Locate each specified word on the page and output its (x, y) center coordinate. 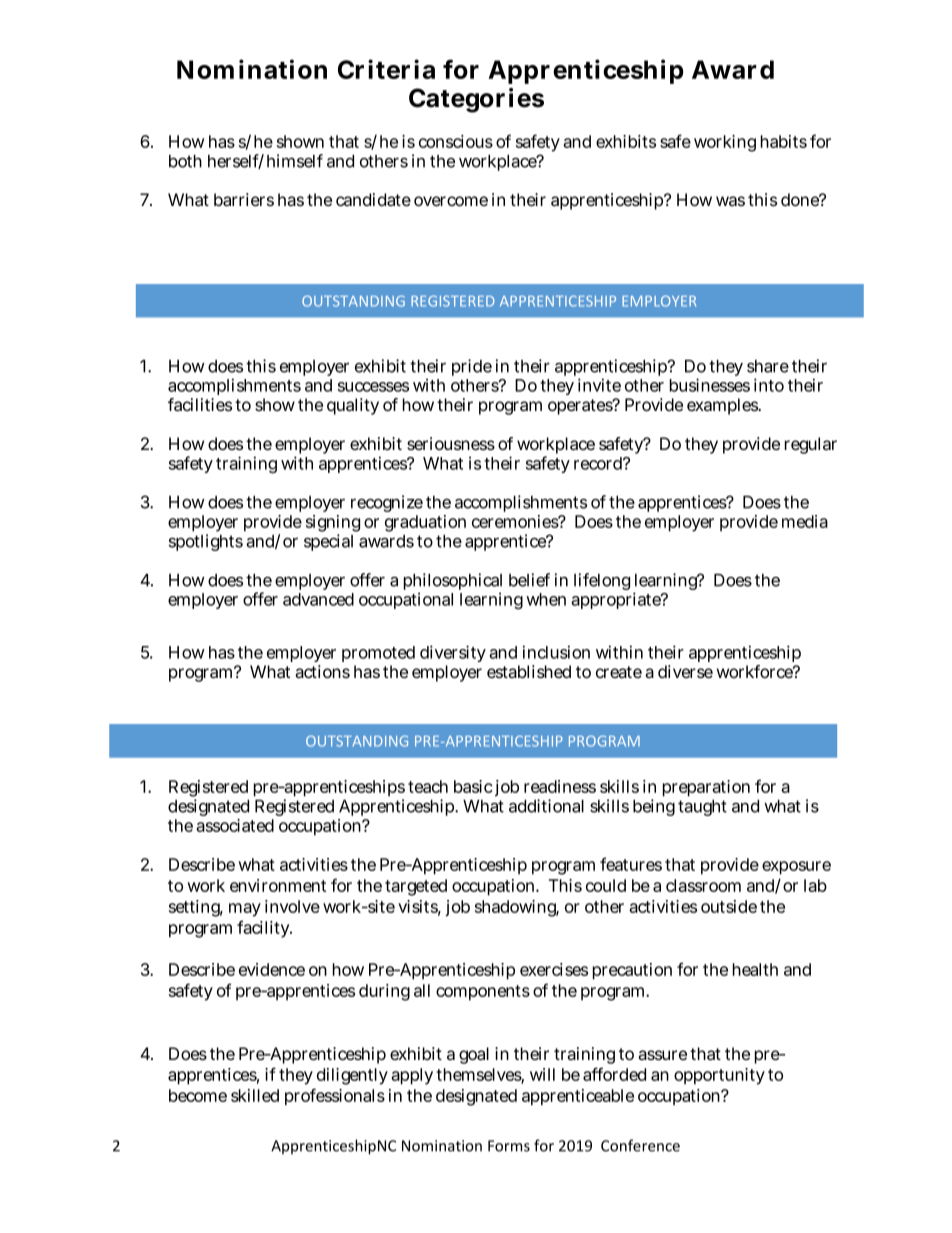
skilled (255, 1095)
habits (784, 141)
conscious (456, 141)
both (185, 161)
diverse (685, 671)
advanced (318, 599)
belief (529, 580)
